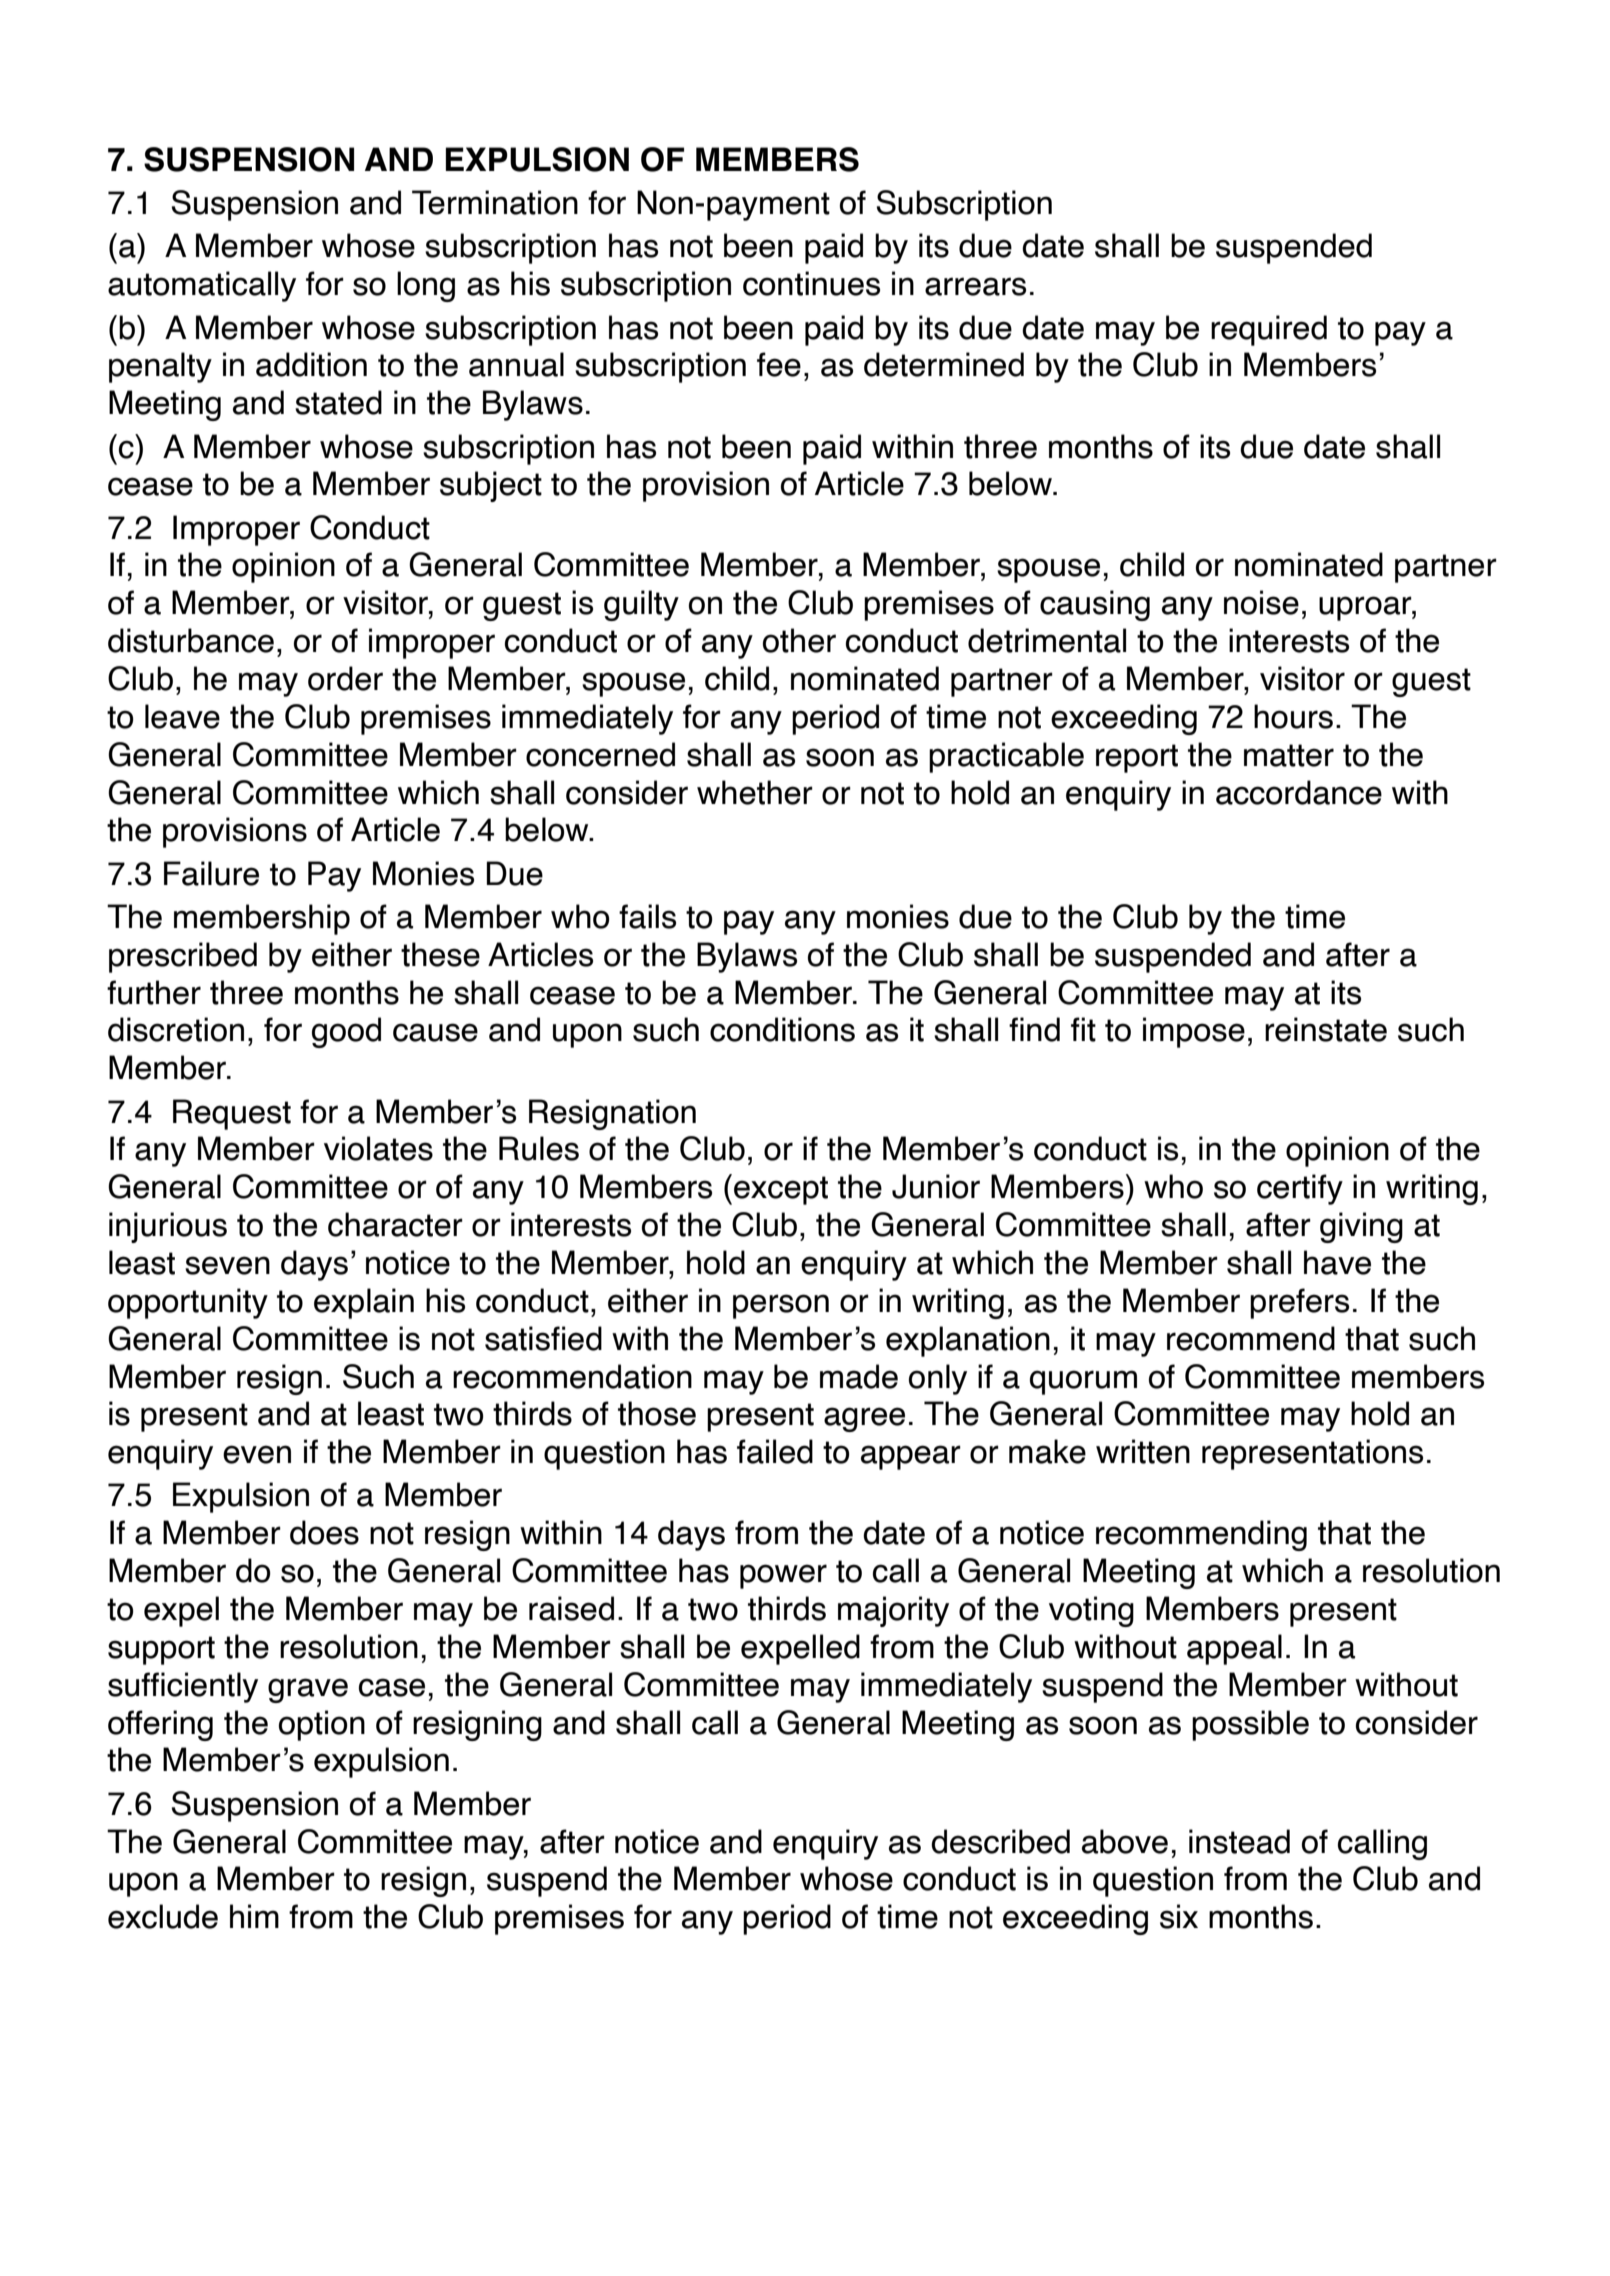 The width and height of the image is (1610, 2276). I want to click on conditions, so click(782, 1029).
